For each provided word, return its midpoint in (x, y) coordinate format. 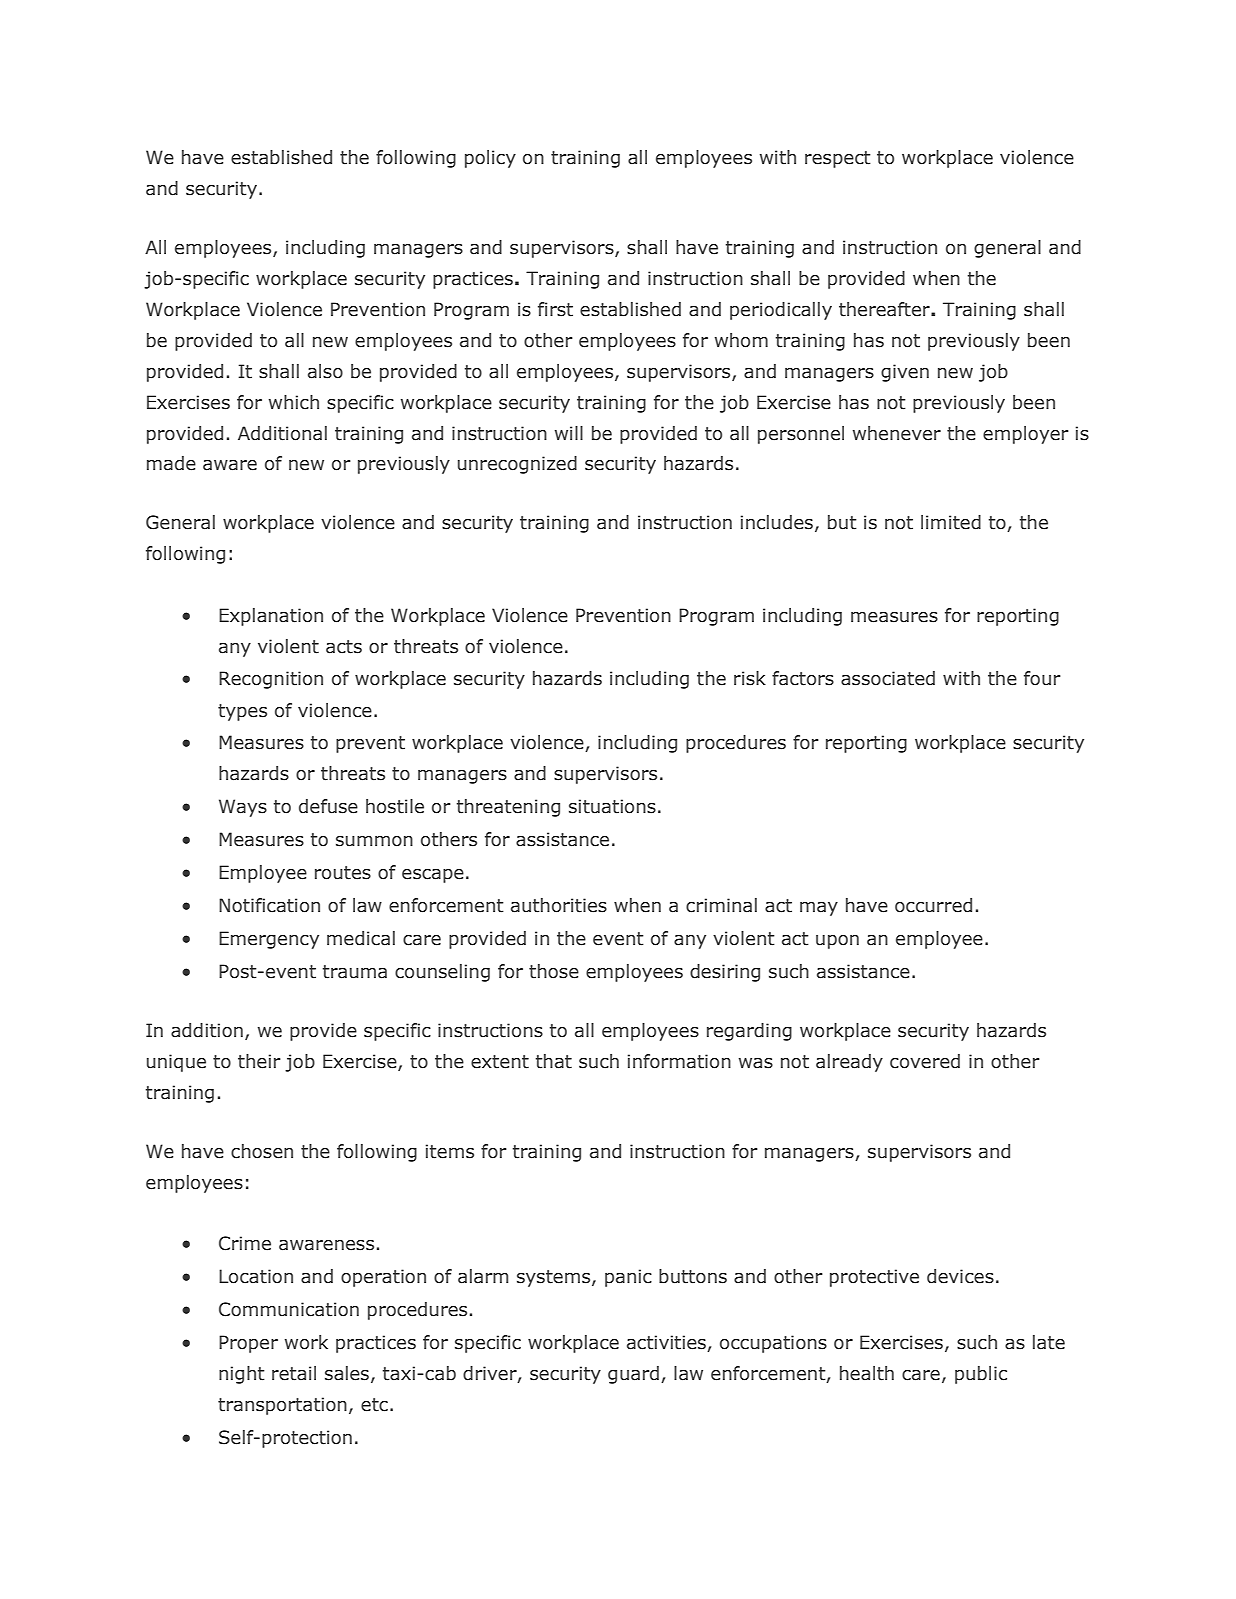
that (554, 1061)
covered (925, 1061)
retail (294, 1373)
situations (612, 806)
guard (633, 1375)
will (569, 433)
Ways (243, 808)
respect (838, 159)
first (555, 309)
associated (888, 678)
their (259, 1061)
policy (490, 159)
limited (951, 522)
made (171, 463)
